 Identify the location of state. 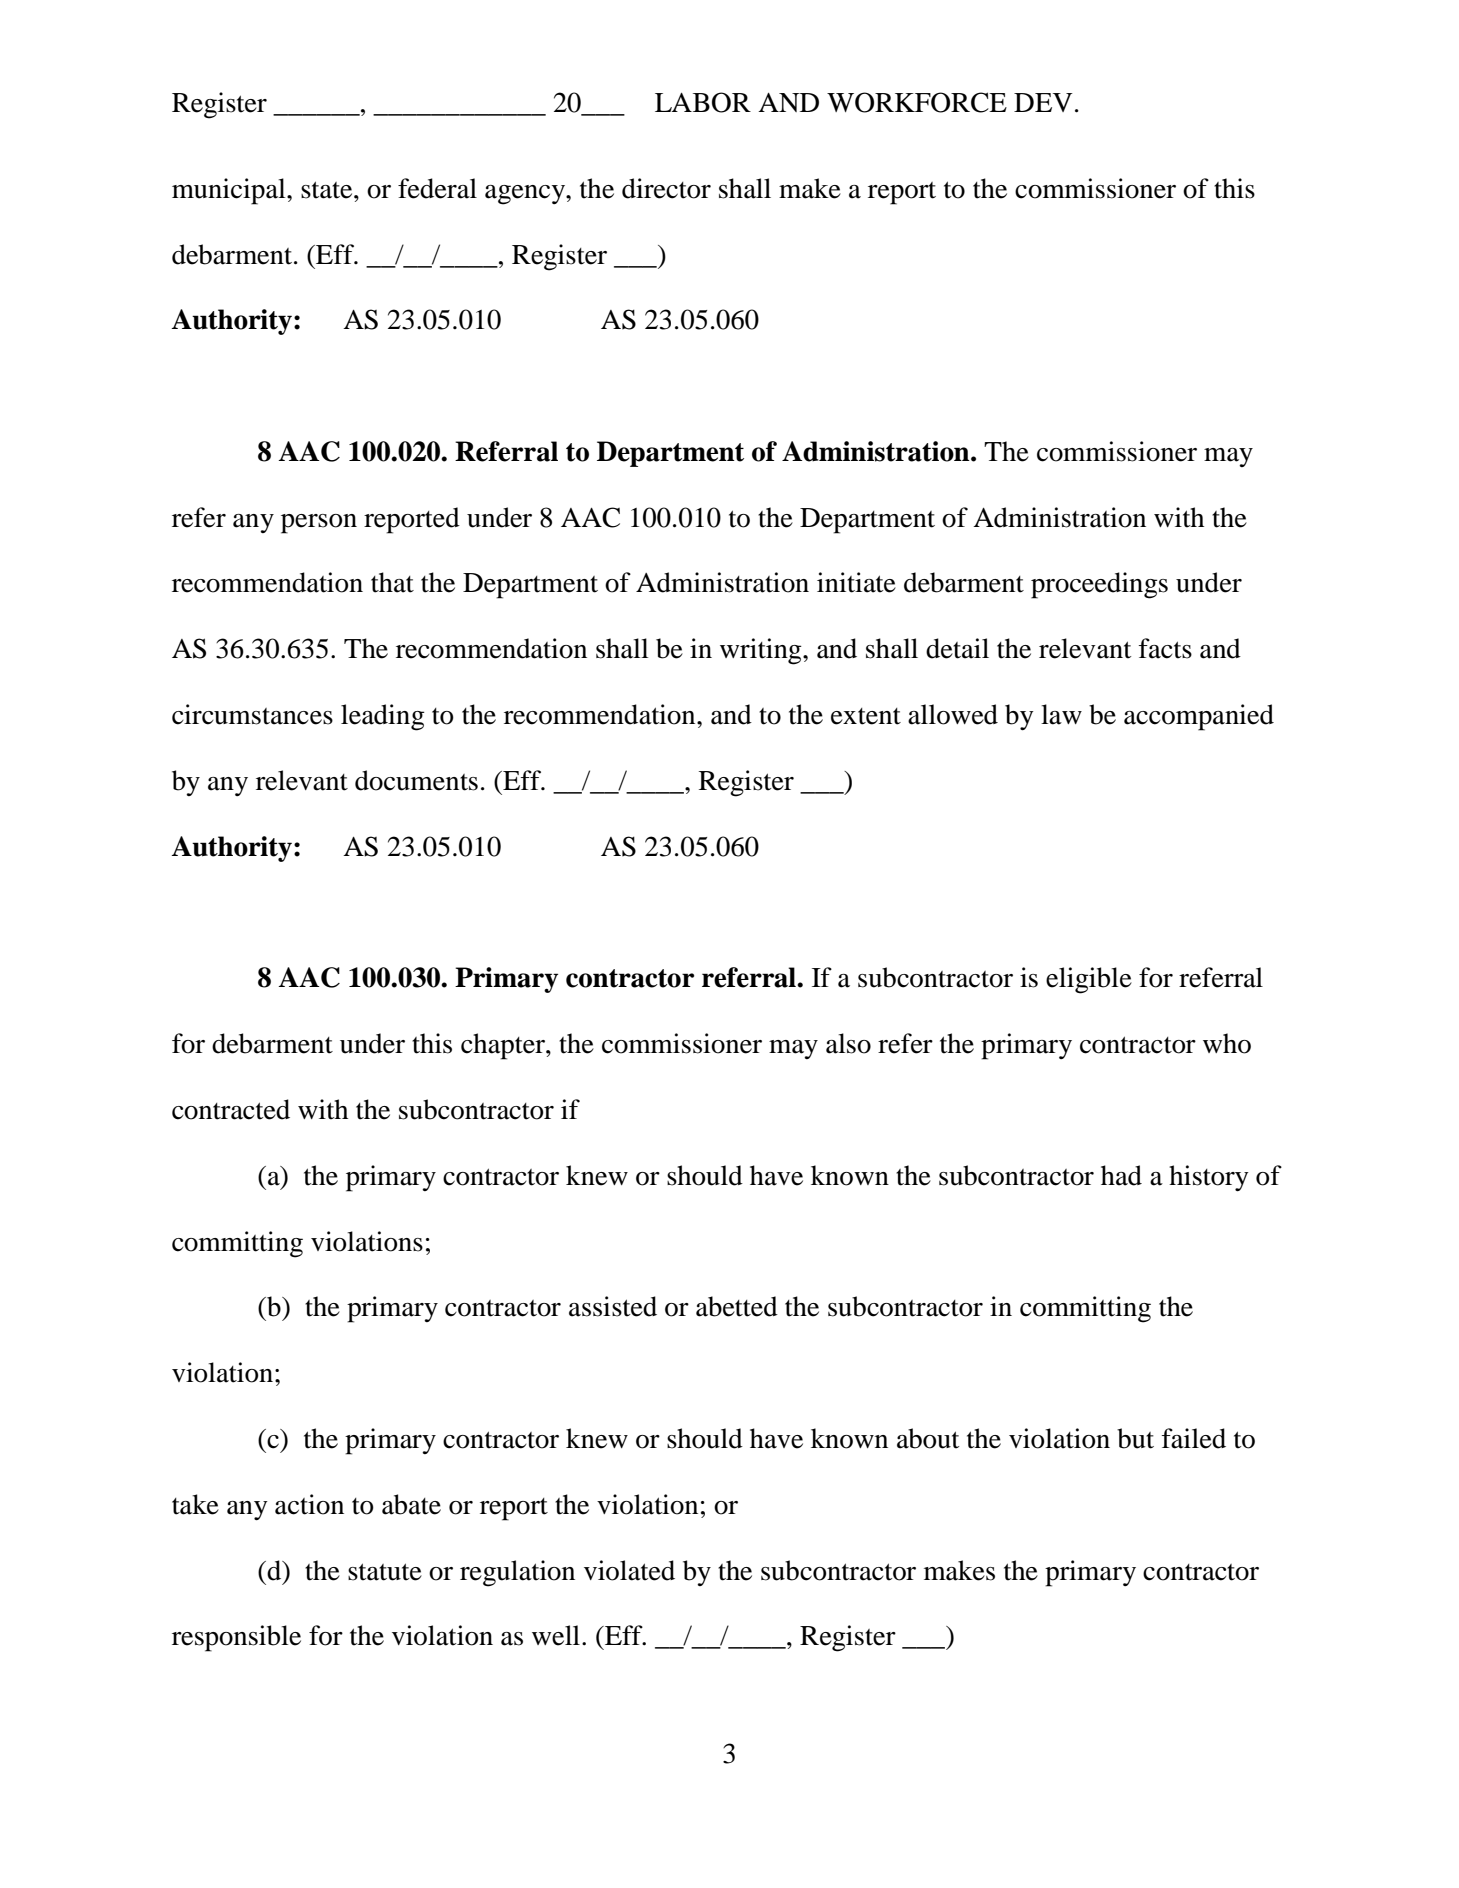
(328, 190).
